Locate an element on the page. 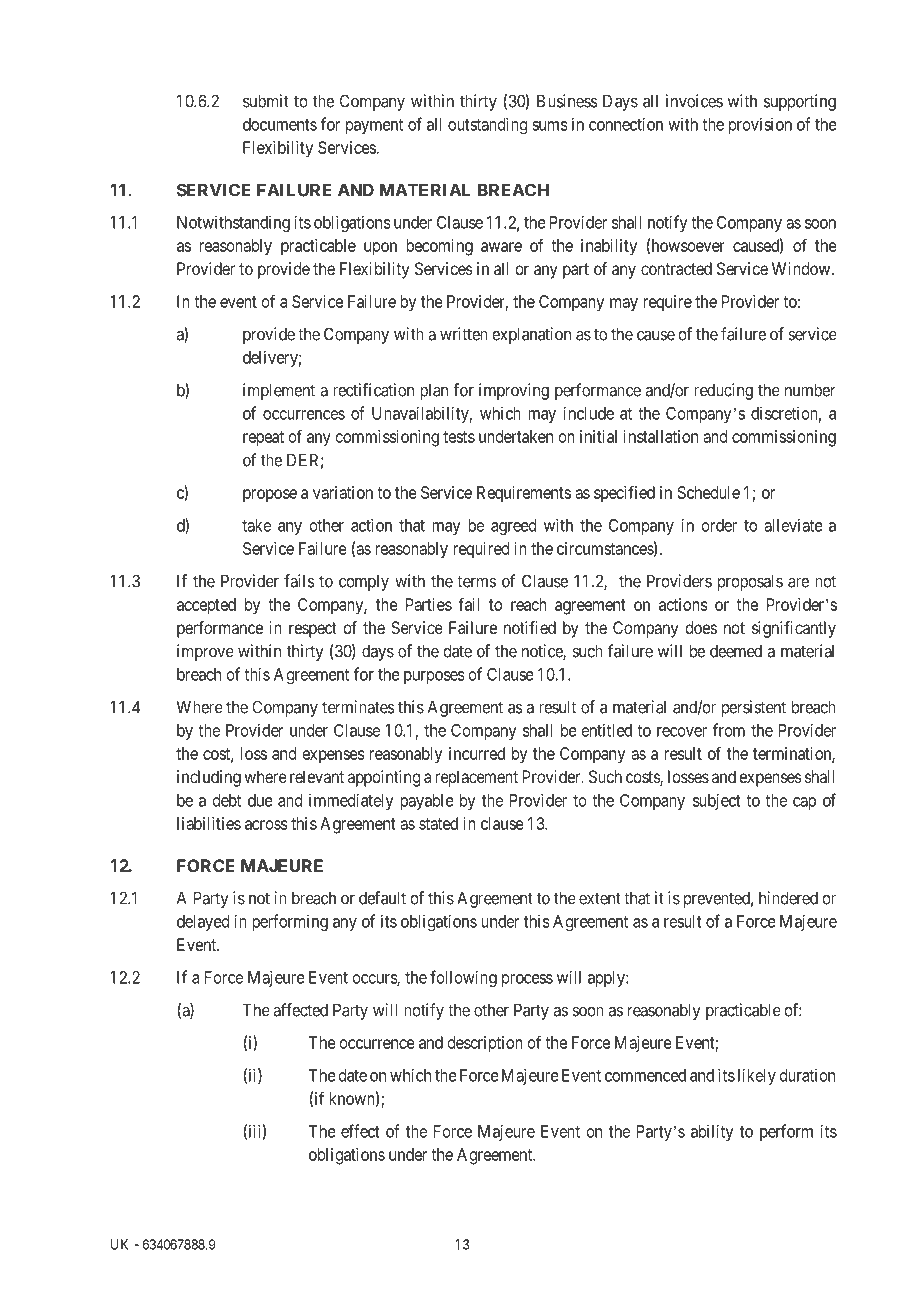  provision is located at coordinates (760, 125).
